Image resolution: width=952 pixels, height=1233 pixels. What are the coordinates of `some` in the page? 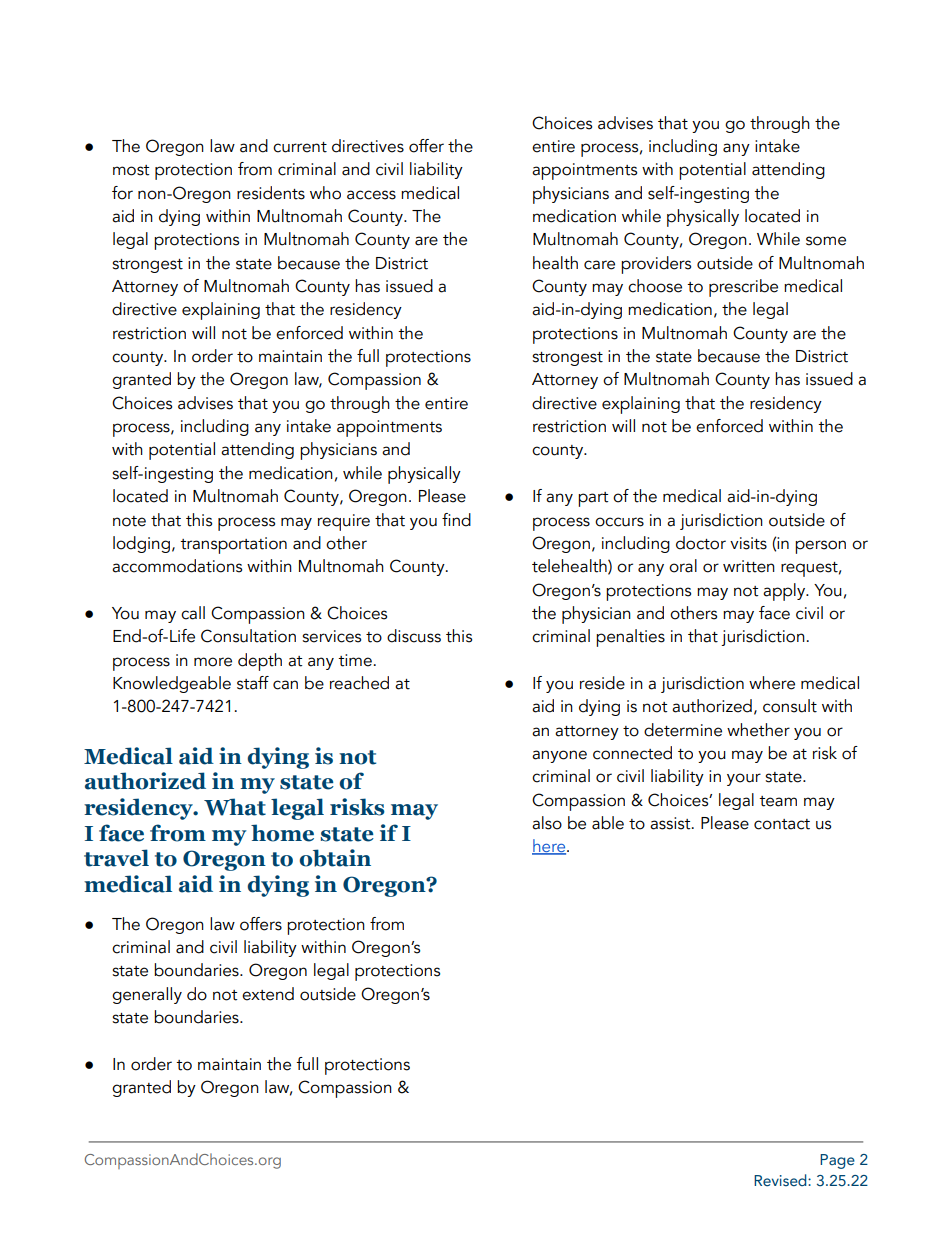 It's located at (826, 241).
